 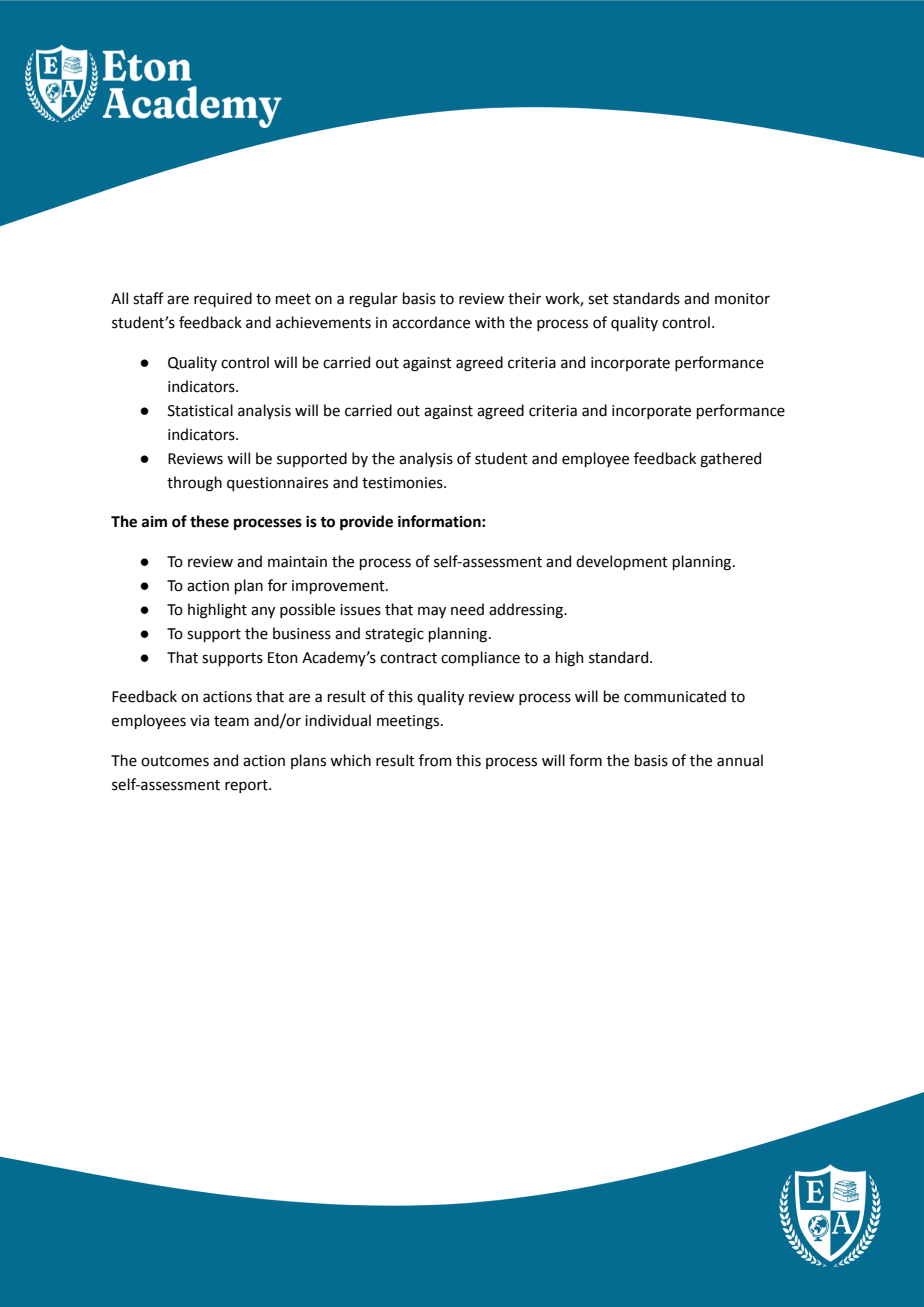 I want to click on through, so click(x=194, y=484).
